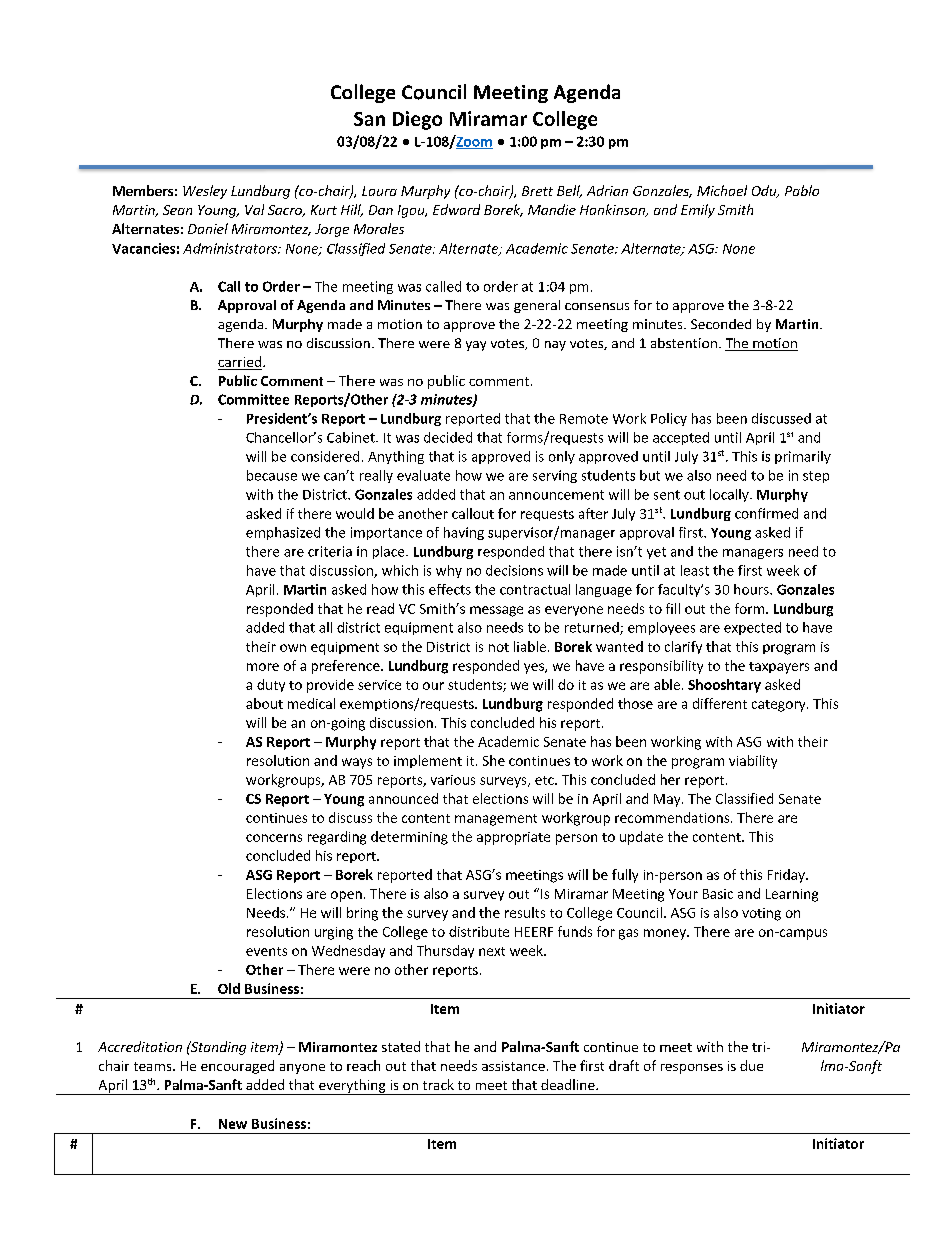  I want to click on track, so click(438, 1084).
